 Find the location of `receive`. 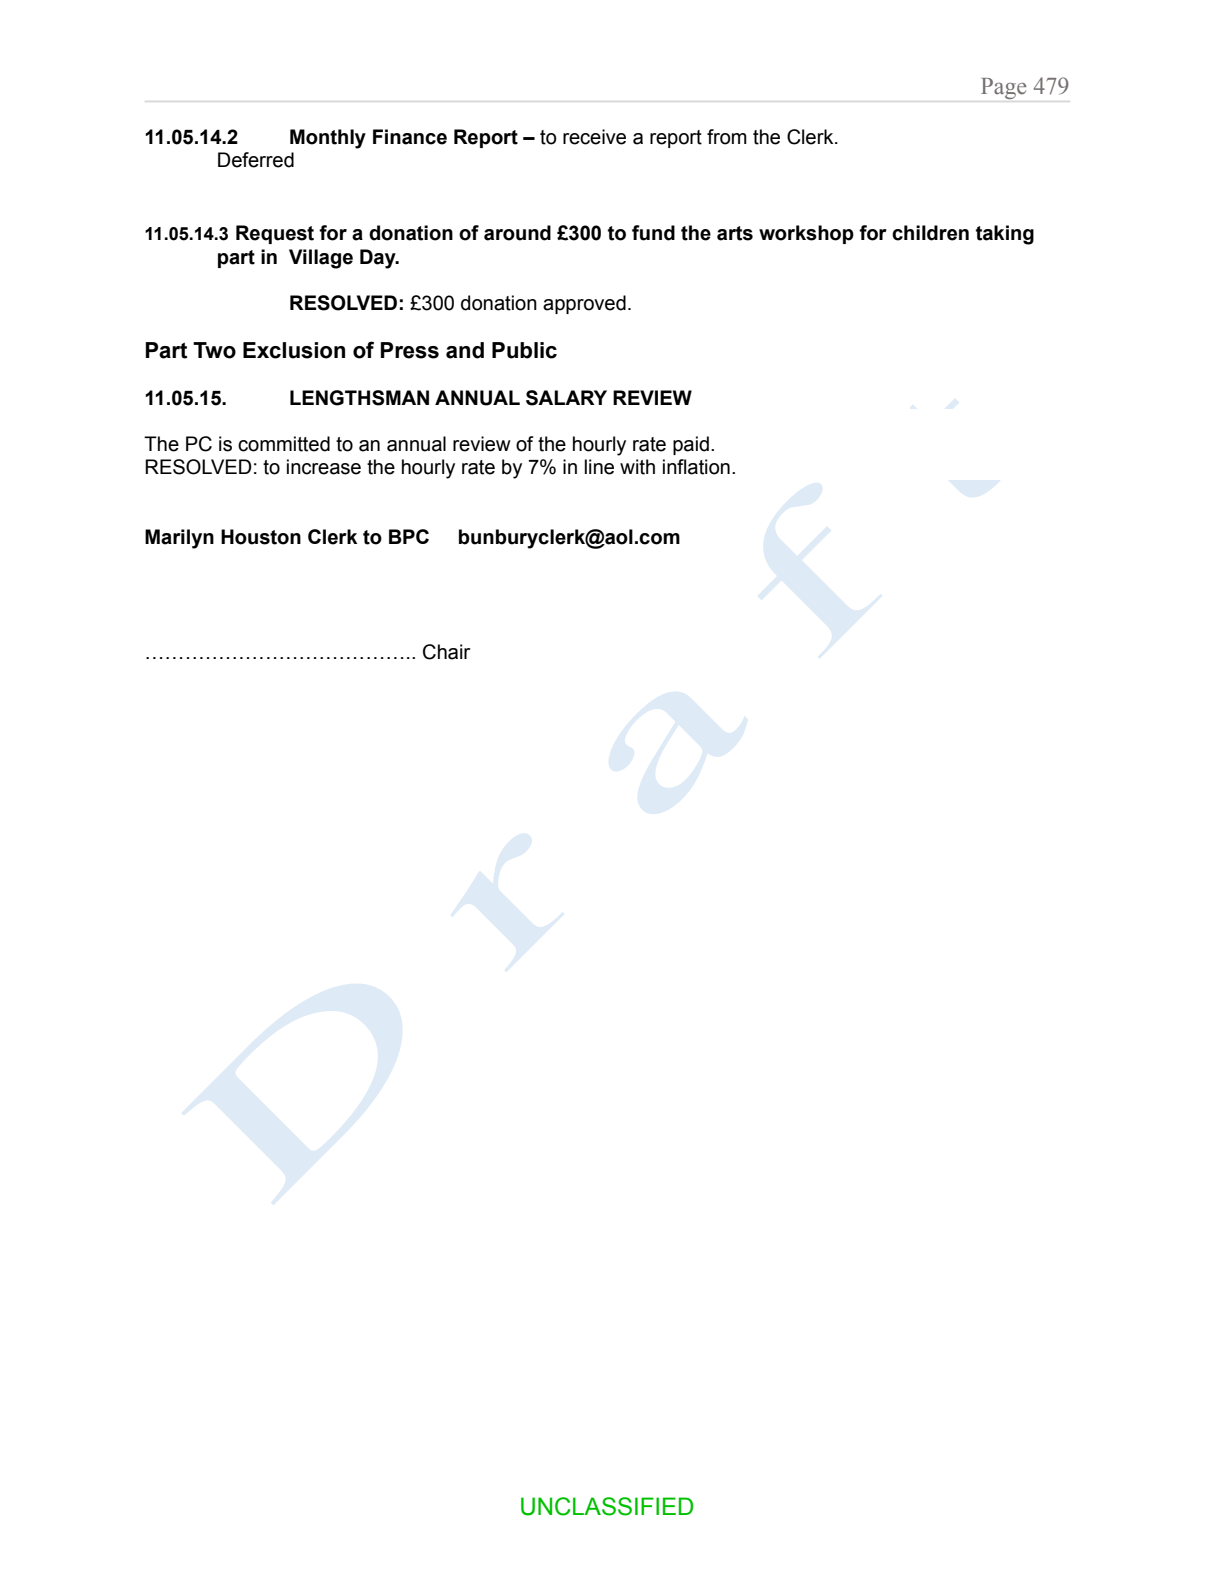

receive is located at coordinates (594, 137).
